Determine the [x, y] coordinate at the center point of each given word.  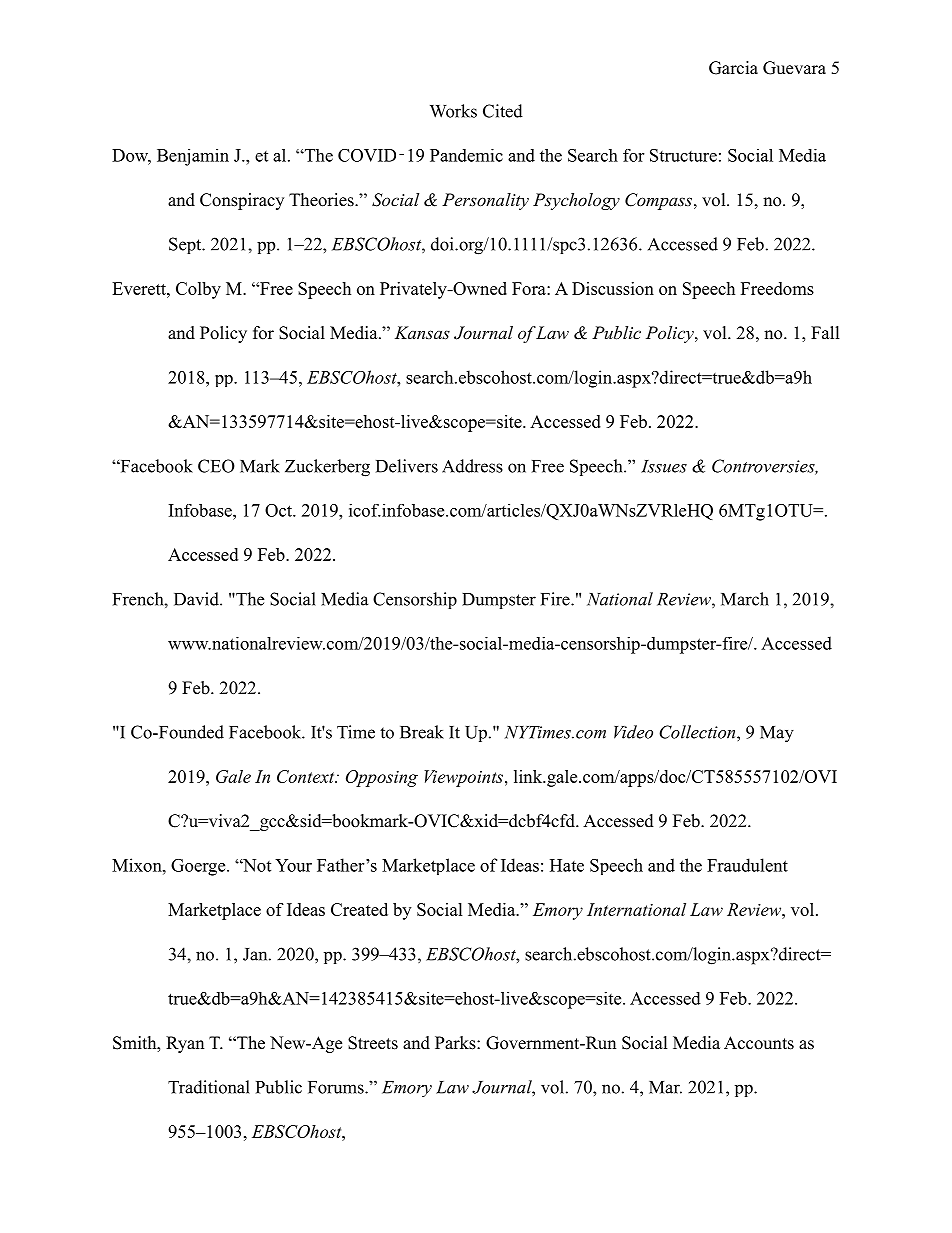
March [745, 599]
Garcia [733, 68]
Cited [503, 111]
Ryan [185, 1044]
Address [472, 466]
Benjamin [193, 157]
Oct [279, 510]
